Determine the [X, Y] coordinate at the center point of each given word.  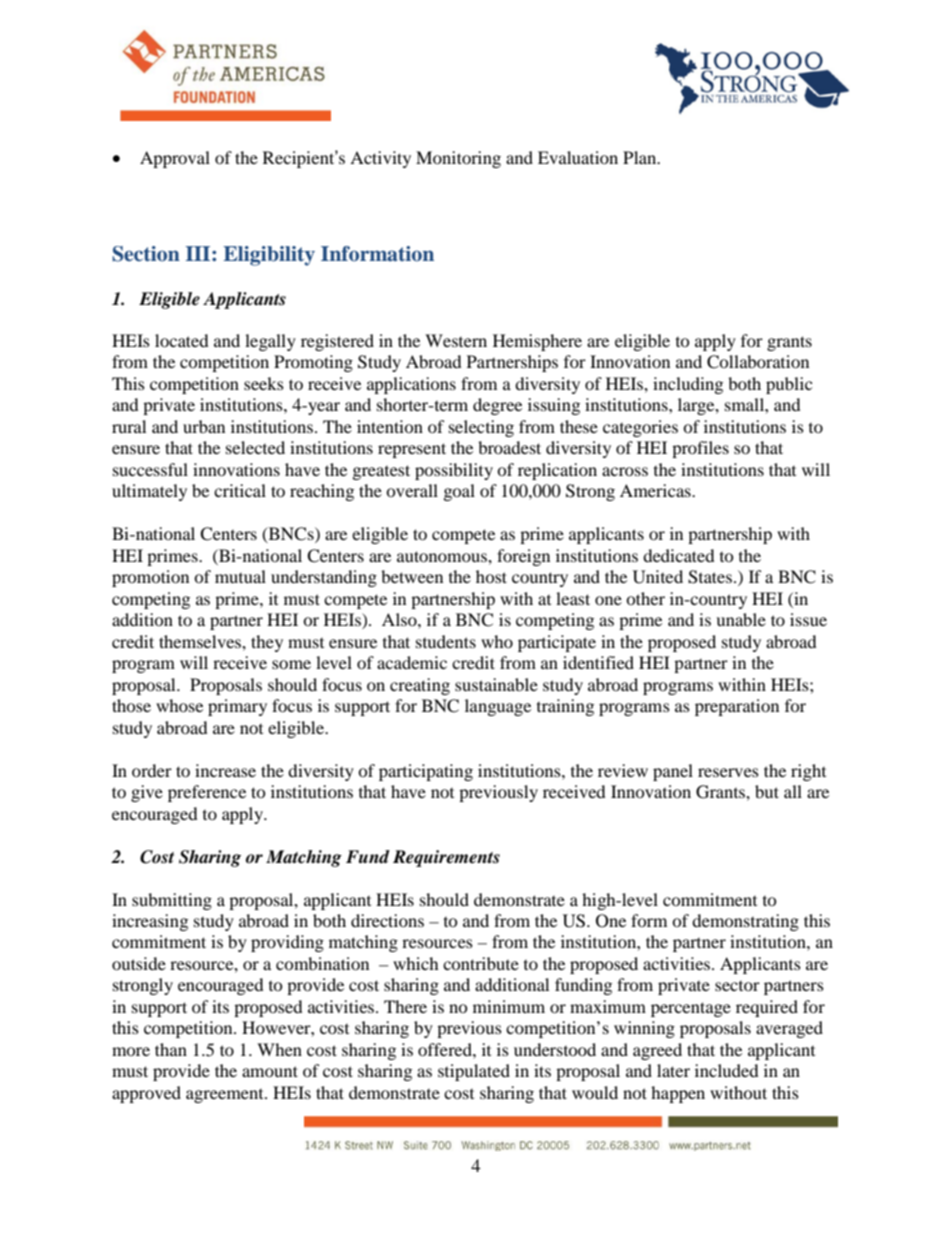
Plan [641, 157]
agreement [226, 1096]
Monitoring [458, 159]
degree [497, 406]
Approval [175, 159]
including [688, 385]
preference [207, 793]
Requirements [446, 858]
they [267, 643]
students [446, 641]
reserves [728, 772]
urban [204, 426]
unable [741, 619]
